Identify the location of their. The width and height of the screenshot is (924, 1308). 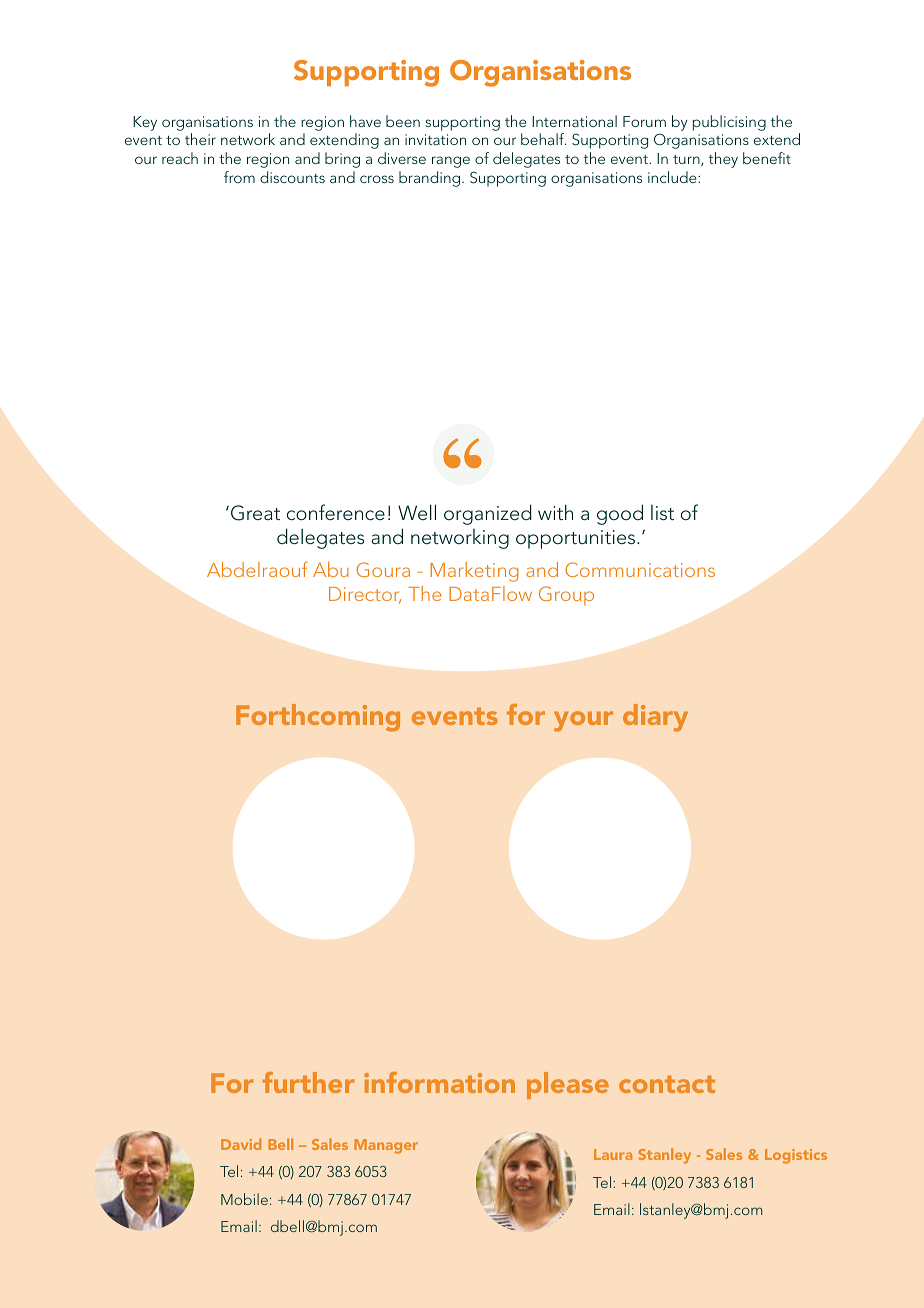
(200, 139).
